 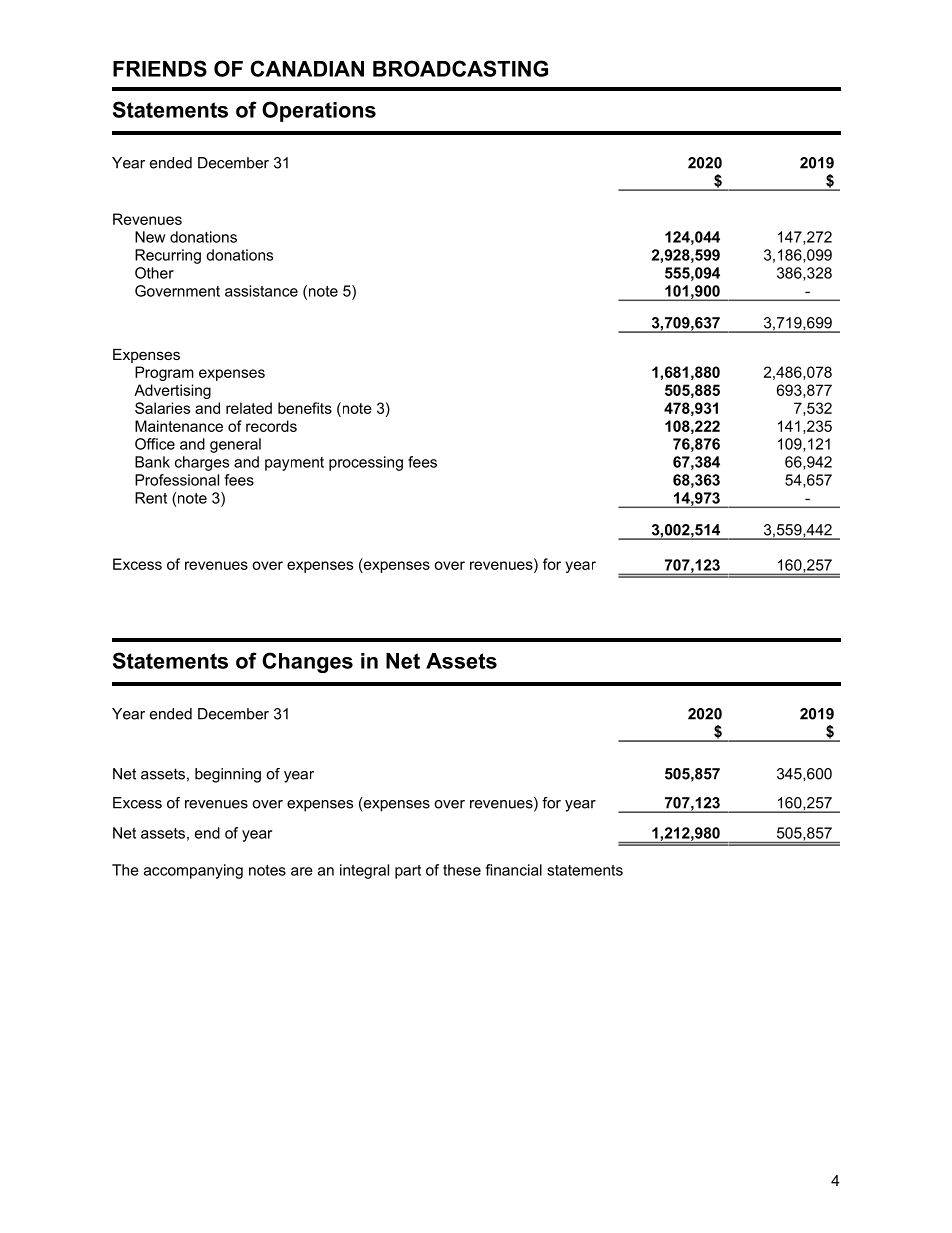 What do you see at coordinates (202, 463) in the screenshot?
I see `charges` at bounding box center [202, 463].
